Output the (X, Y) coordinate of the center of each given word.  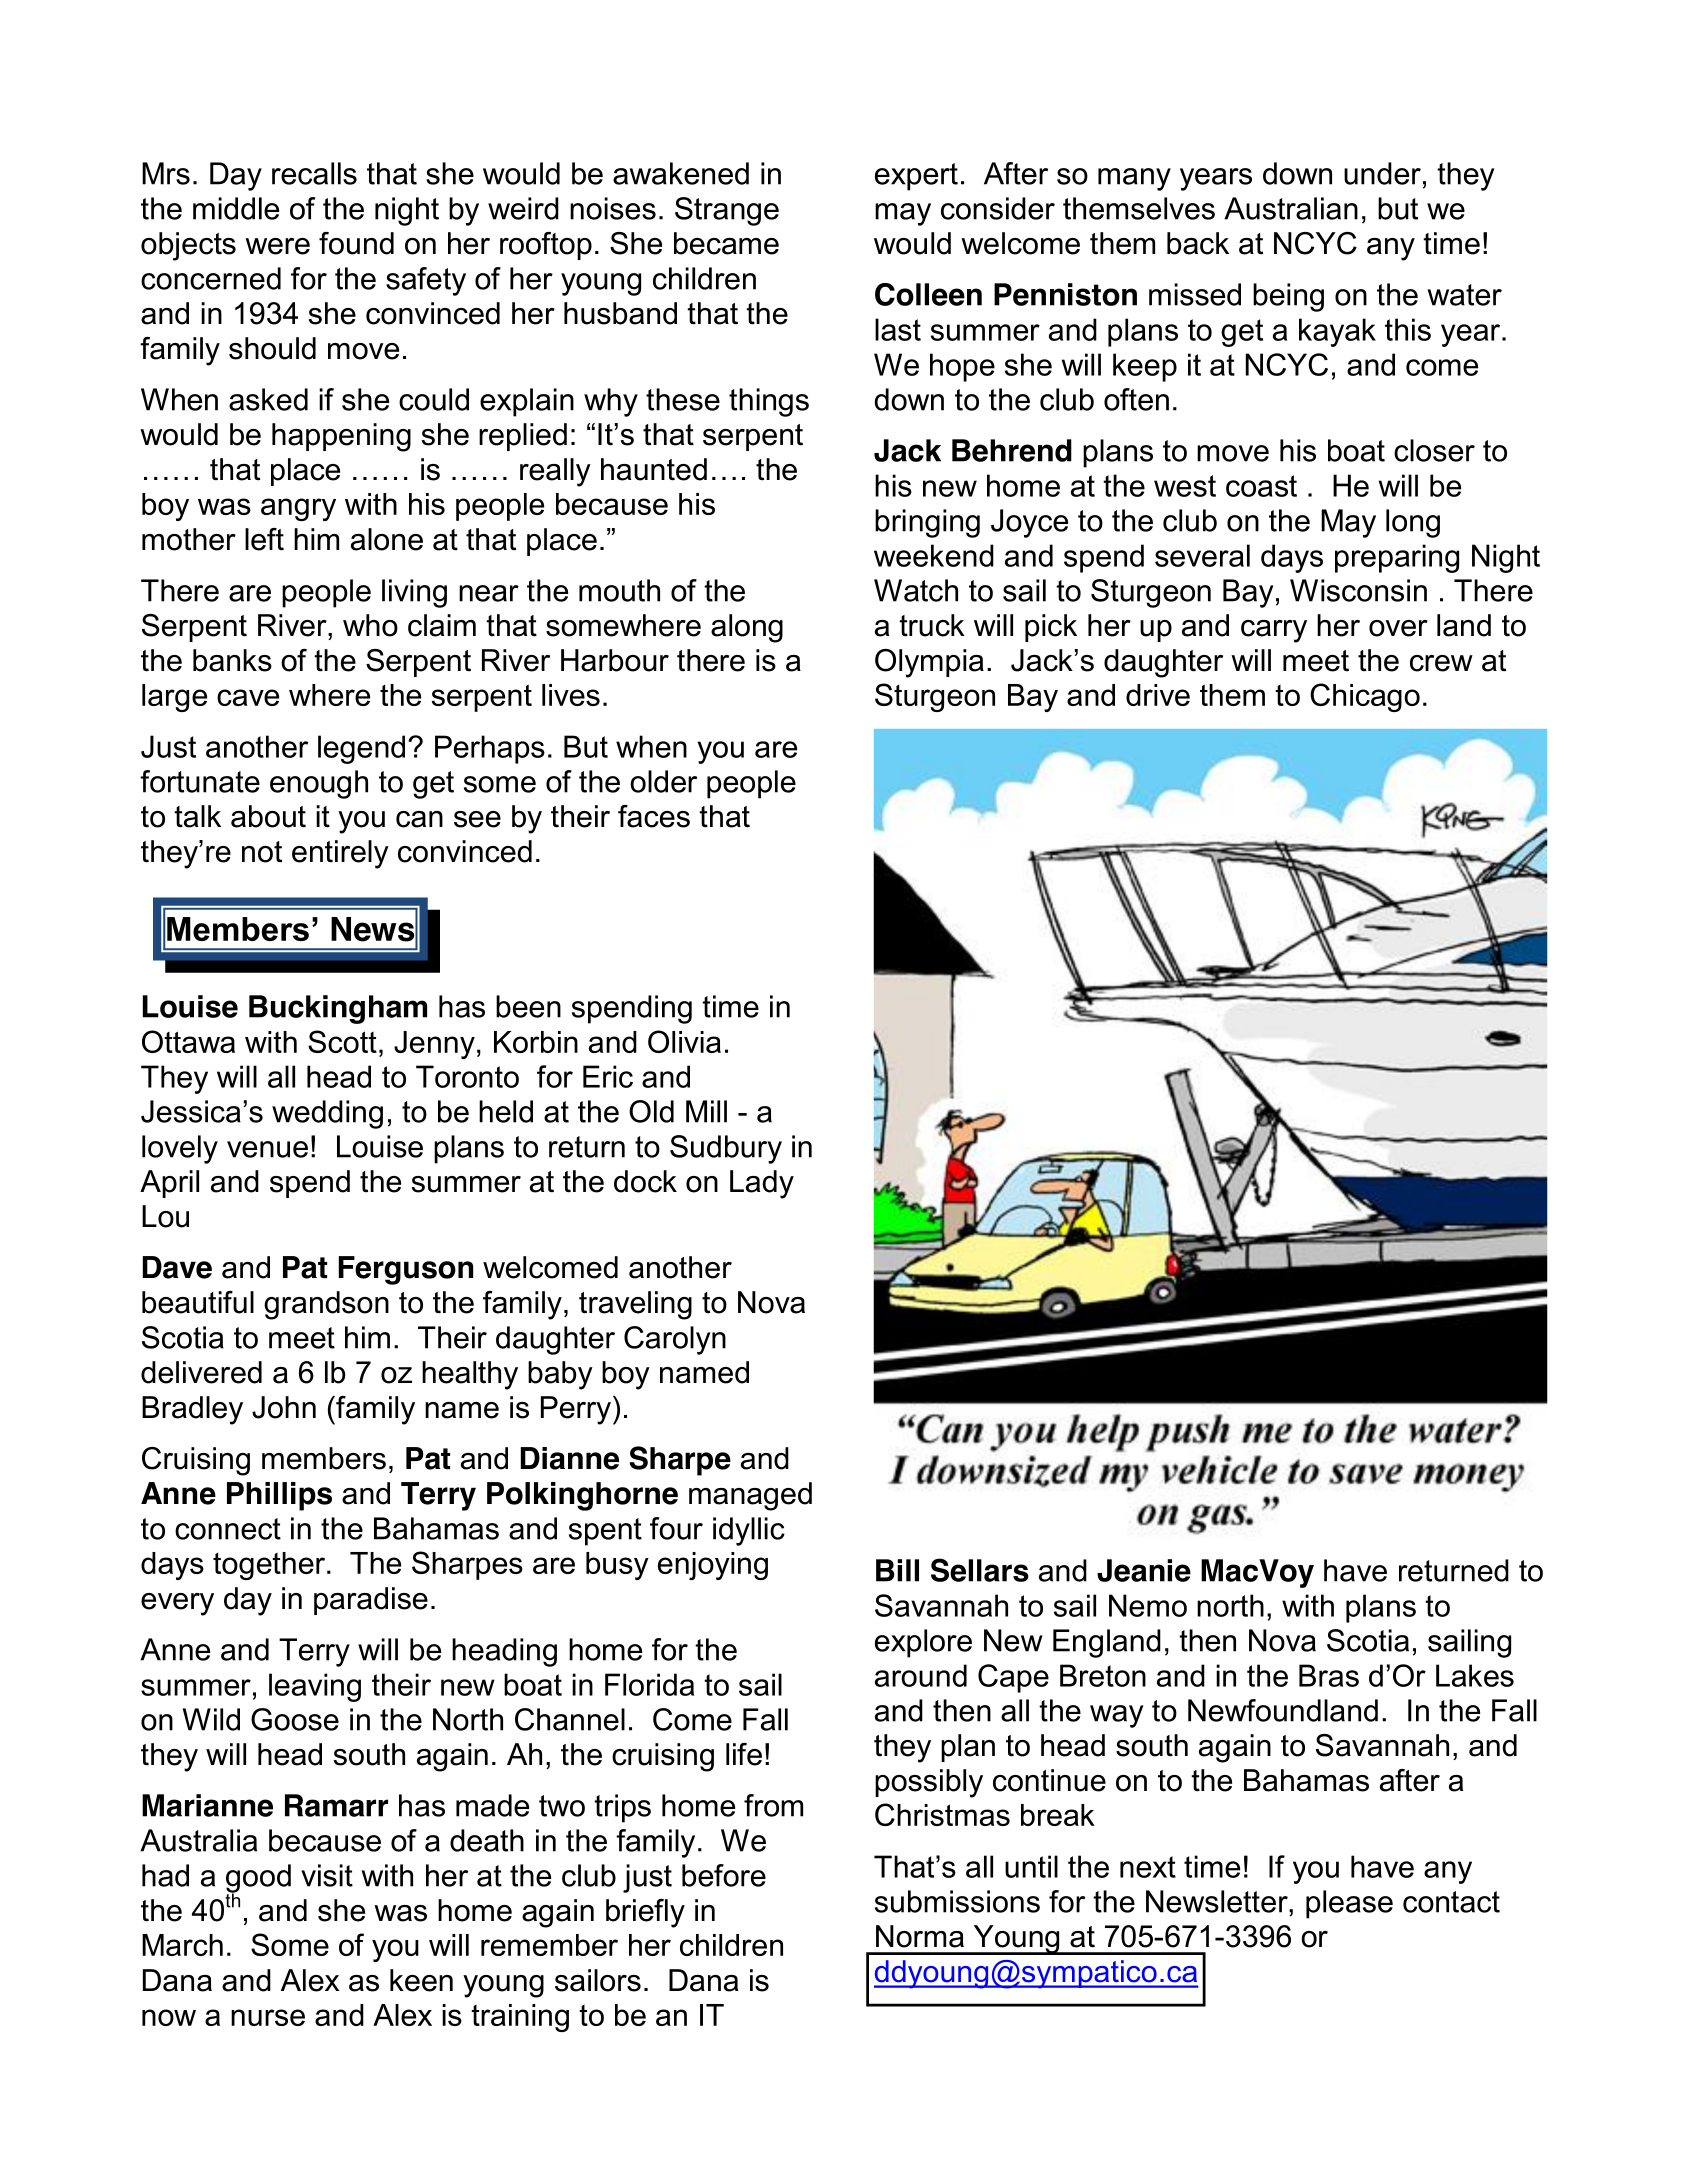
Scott (342, 1041)
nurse (268, 2017)
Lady (762, 1184)
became (726, 243)
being (1288, 297)
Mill (706, 1111)
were (277, 246)
